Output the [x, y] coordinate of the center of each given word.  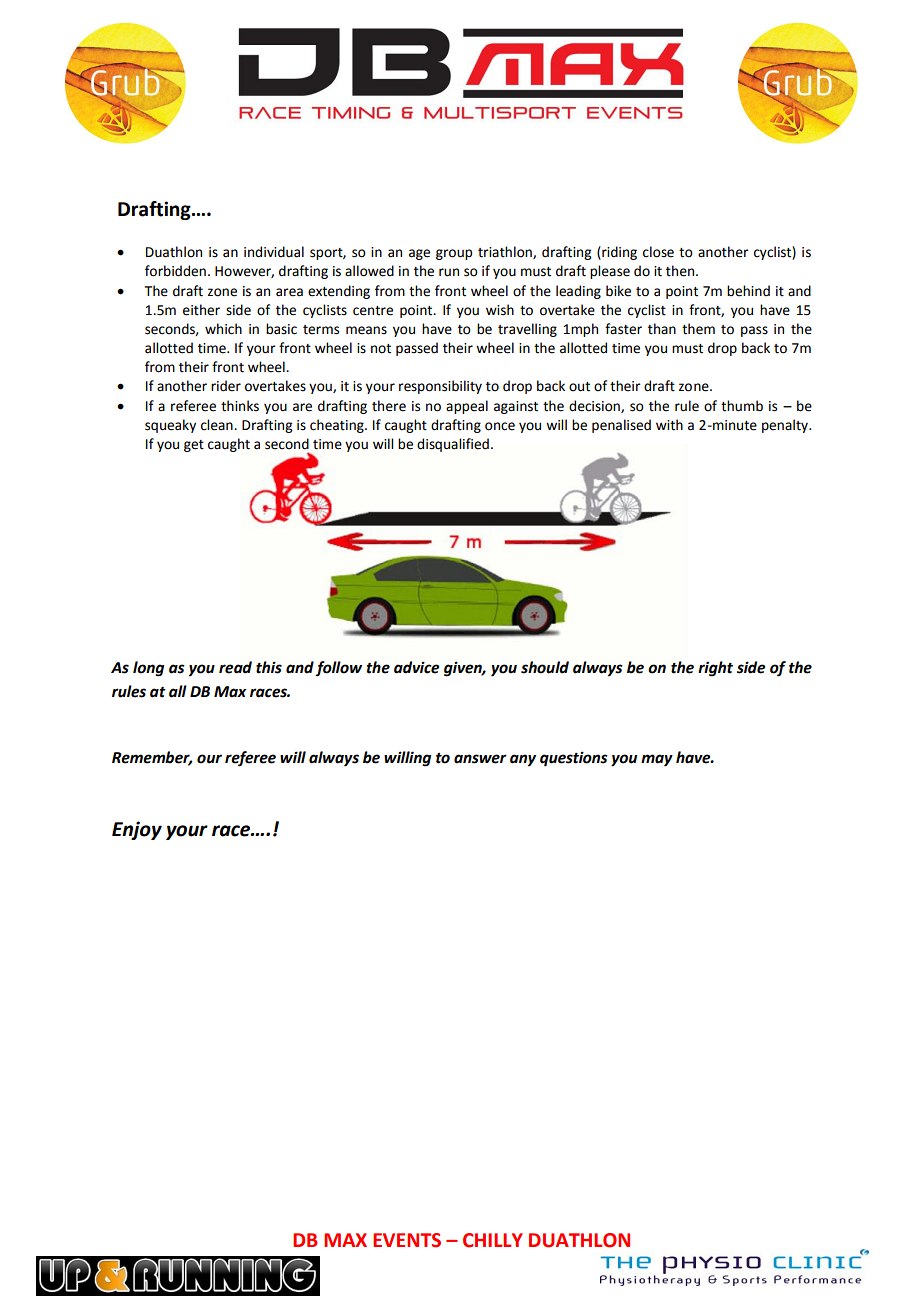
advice [416, 667]
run [449, 272]
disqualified [453, 445]
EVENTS [407, 1240]
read [235, 667]
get [194, 446]
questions [574, 759]
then [681, 271]
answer [480, 759]
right [715, 669]
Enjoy [137, 830]
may [657, 760]
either [201, 310]
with [669, 425]
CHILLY [493, 1240]
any [523, 760]
